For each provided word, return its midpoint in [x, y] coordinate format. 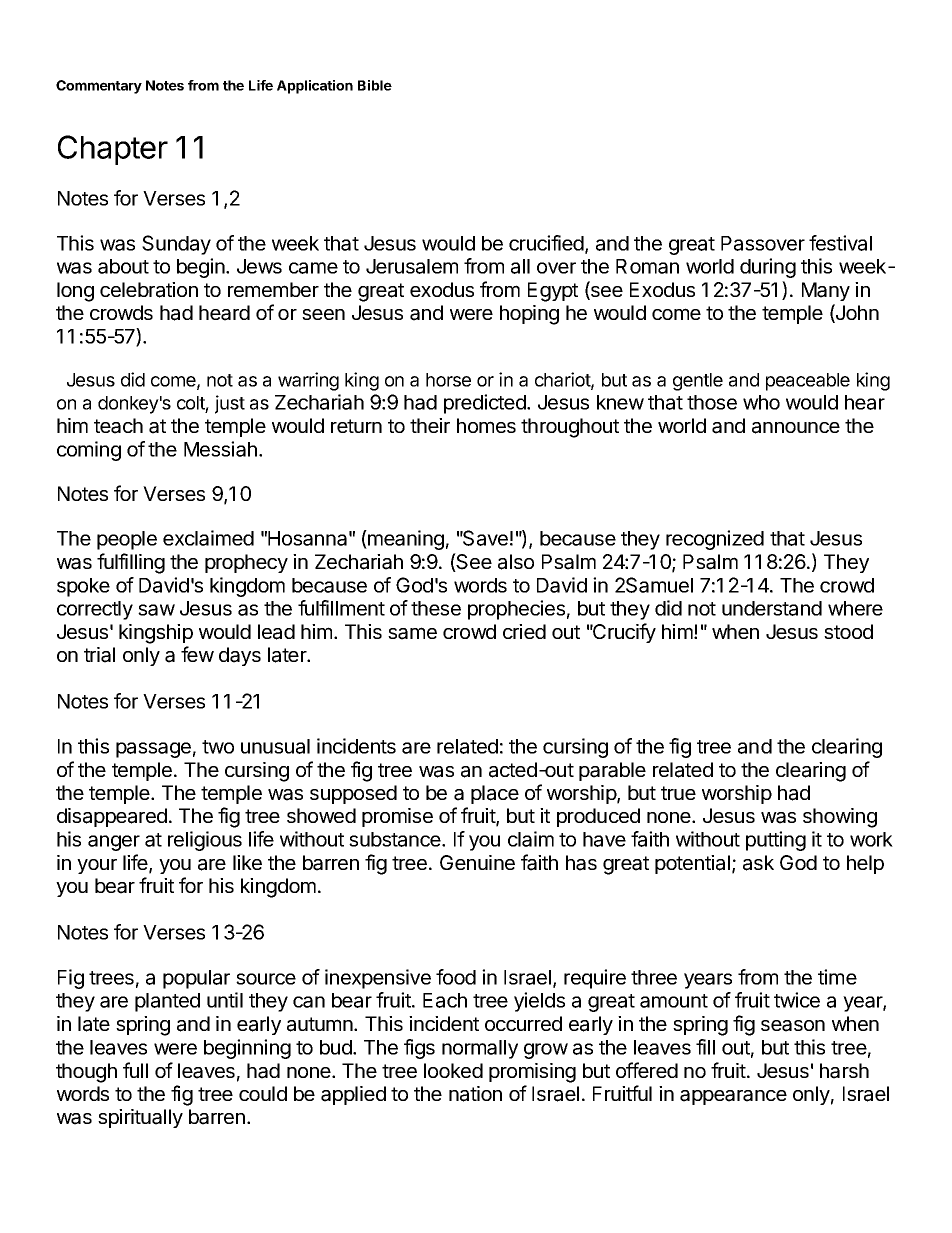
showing [840, 818]
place [495, 794]
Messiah [220, 449]
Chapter [113, 150]
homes [486, 425]
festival [840, 243]
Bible [375, 85]
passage [153, 750]
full [135, 1070]
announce [796, 428]
